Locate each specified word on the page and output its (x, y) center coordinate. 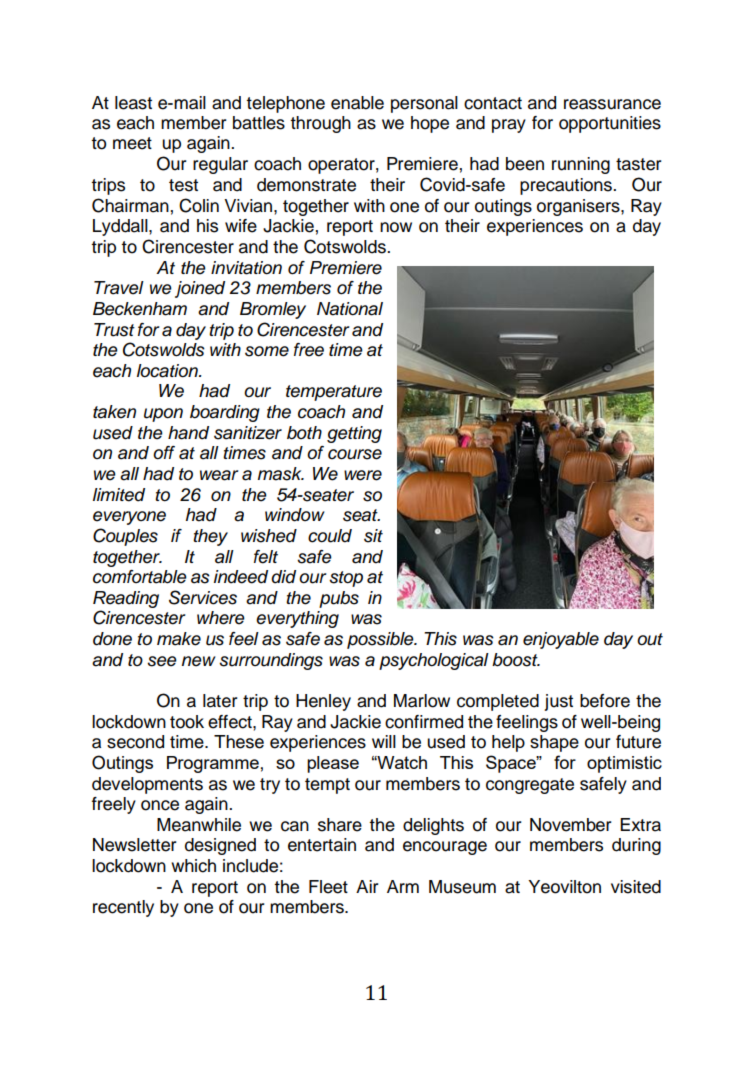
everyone (129, 518)
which (193, 866)
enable (357, 103)
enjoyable (561, 640)
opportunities (610, 124)
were (363, 475)
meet (132, 143)
